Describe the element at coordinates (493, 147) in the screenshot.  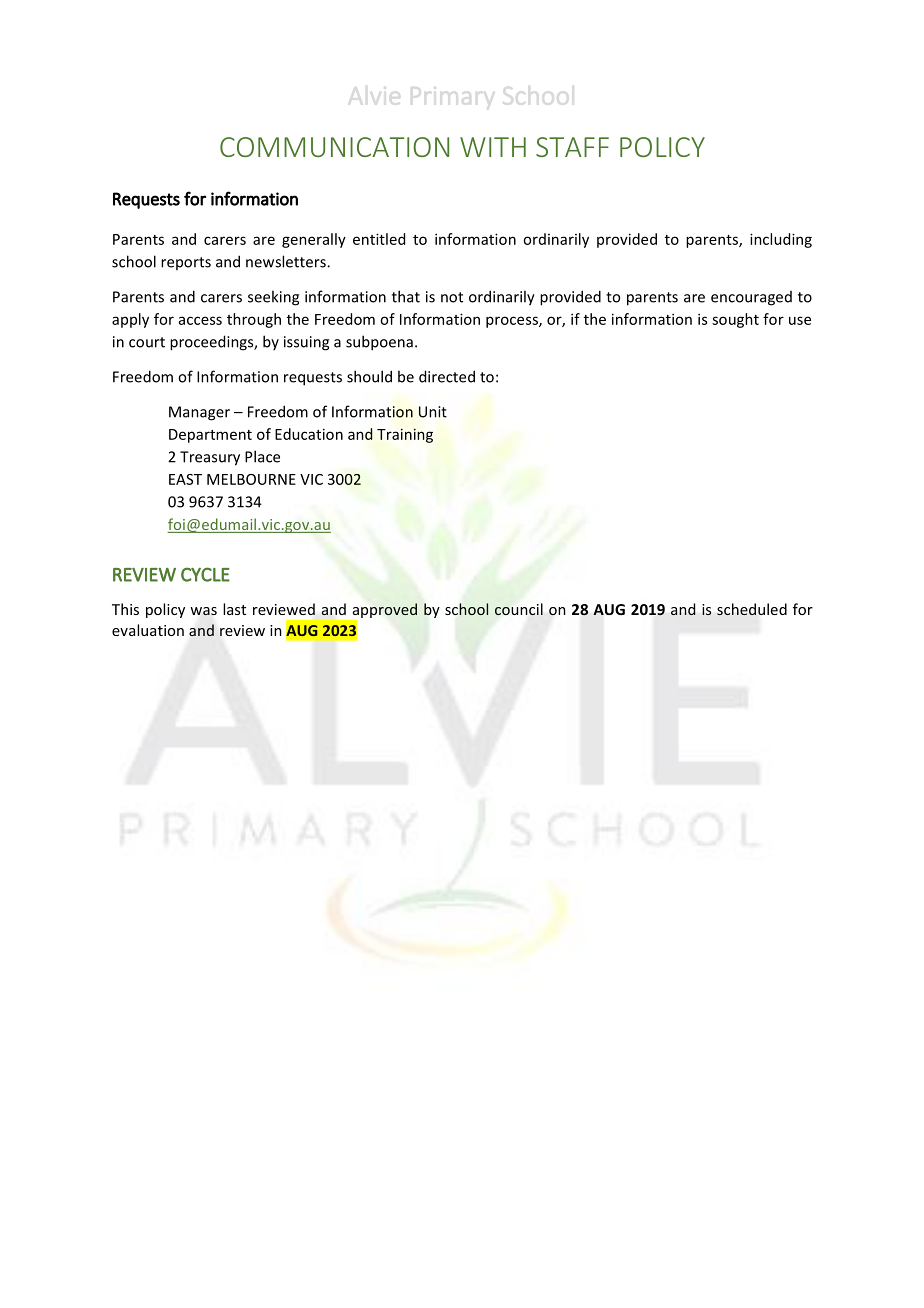
I see `WITH` at that location.
